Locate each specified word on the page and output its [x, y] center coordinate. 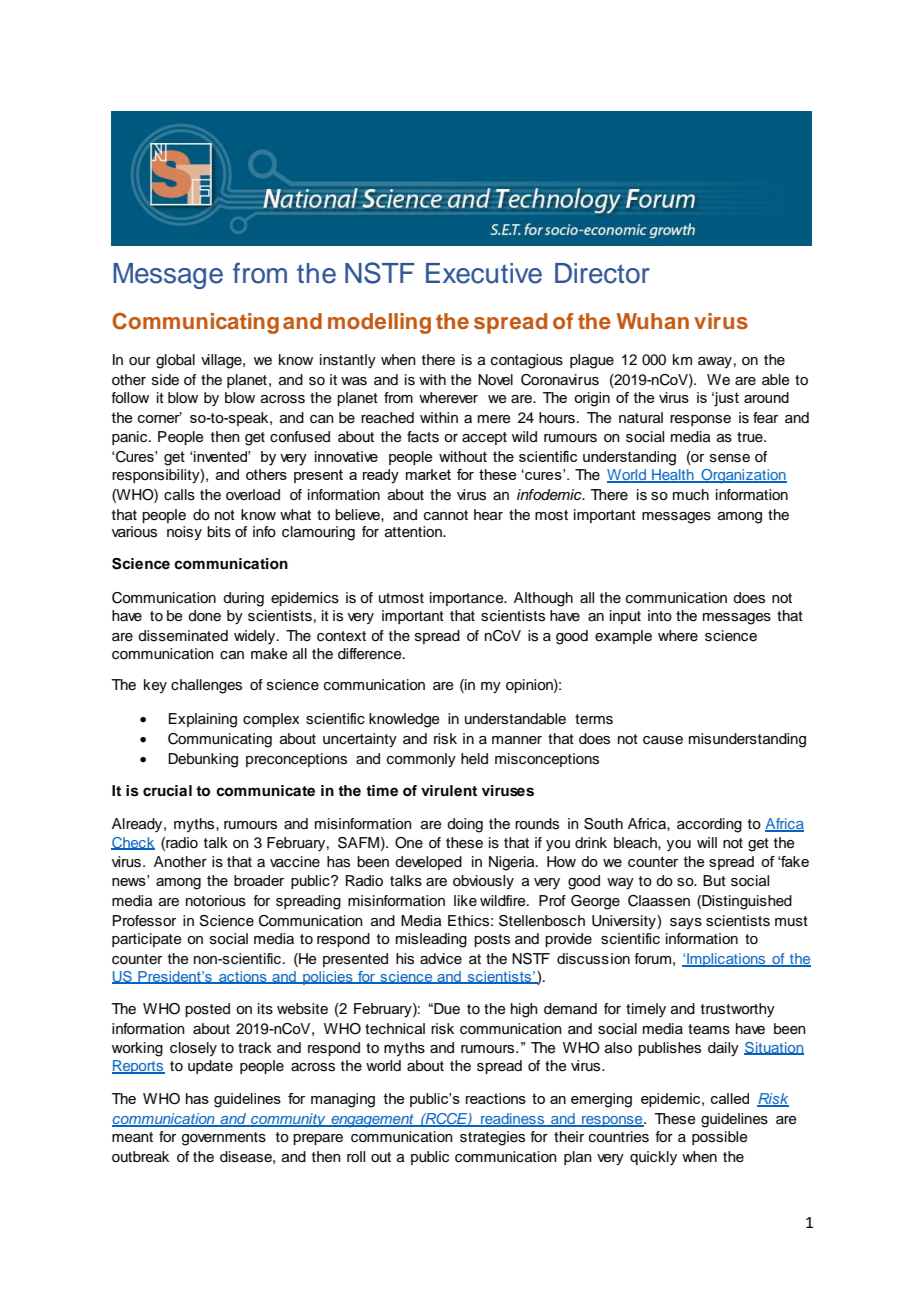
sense [730, 458]
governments [224, 1139]
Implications [726, 960]
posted [207, 1010]
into [660, 616]
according [709, 825]
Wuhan [653, 321]
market [428, 474]
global [175, 361]
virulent [449, 790]
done [204, 616]
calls [179, 495]
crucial [167, 790]
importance [468, 599]
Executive [484, 273]
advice [441, 959]
